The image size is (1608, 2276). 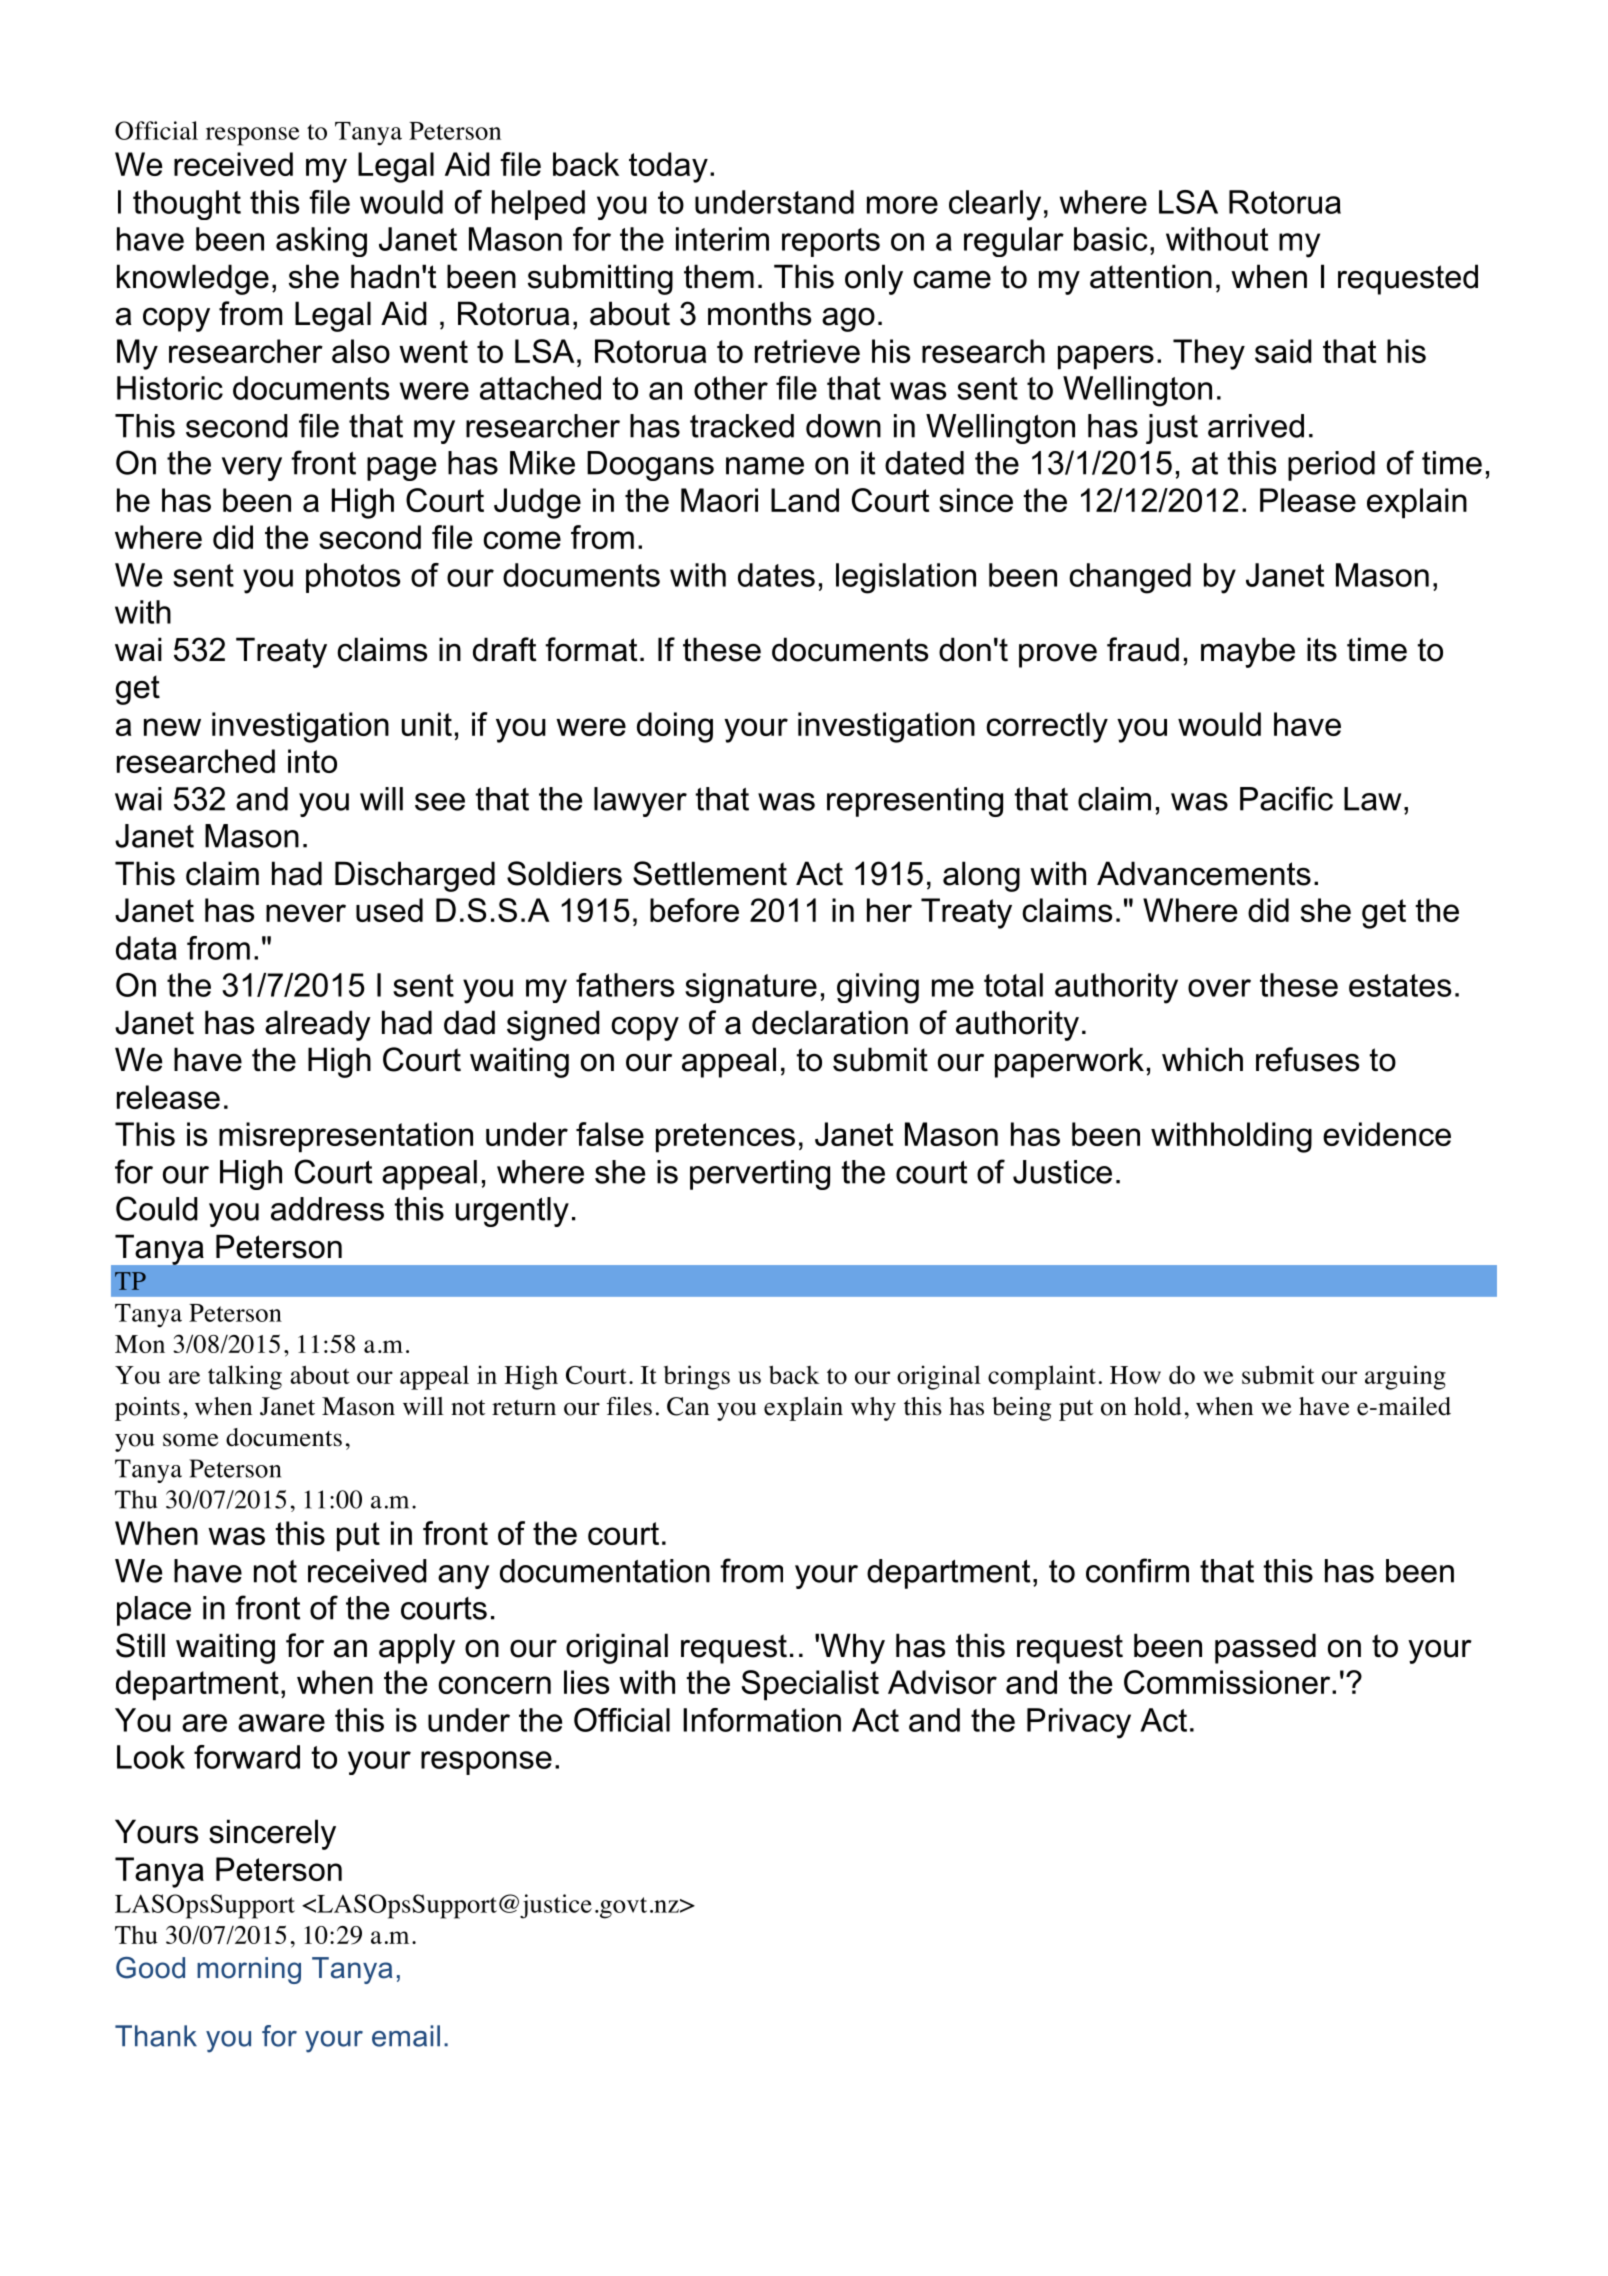 I want to click on Advancements, so click(x=1204, y=873).
